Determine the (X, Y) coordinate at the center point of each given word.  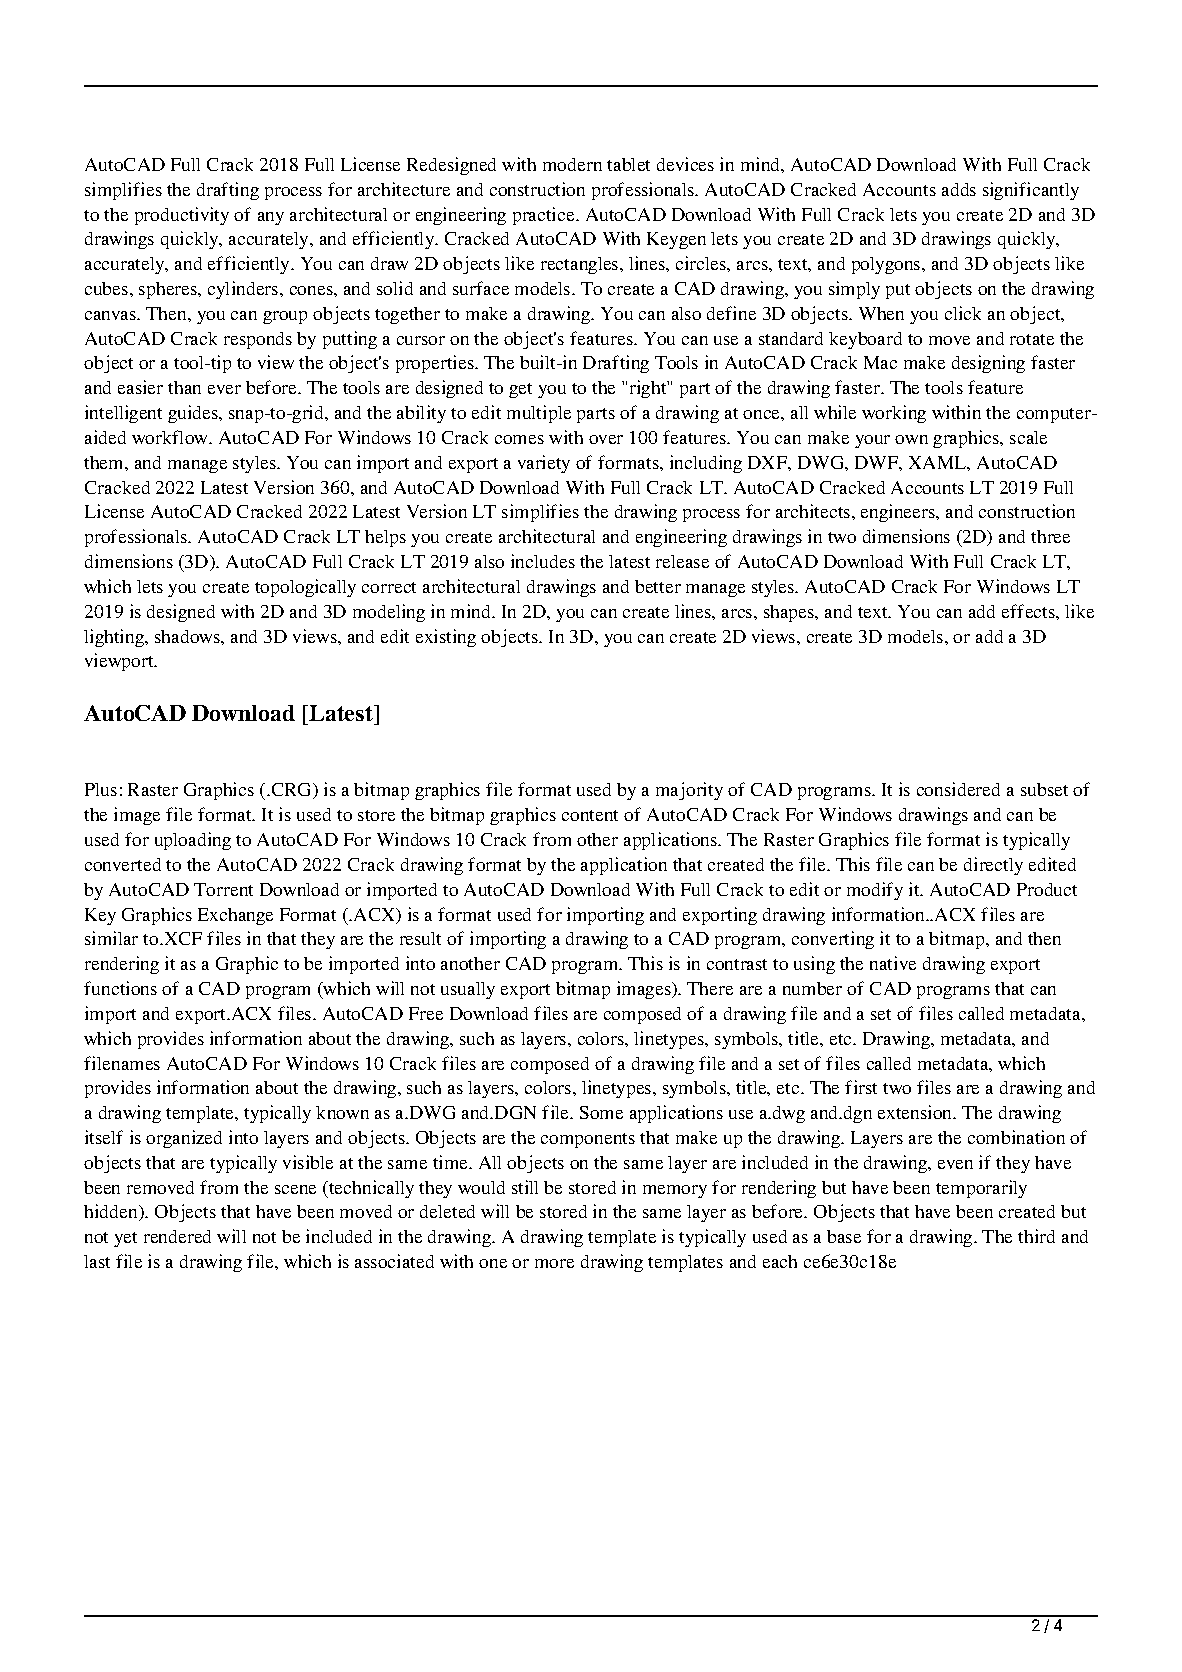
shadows (188, 636)
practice (545, 216)
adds (959, 189)
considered (958, 789)
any (271, 218)
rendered (177, 1236)
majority (689, 791)
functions (120, 988)
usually (468, 990)
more (554, 1263)
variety (544, 464)
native (893, 963)
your (872, 441)
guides (194, 414)
